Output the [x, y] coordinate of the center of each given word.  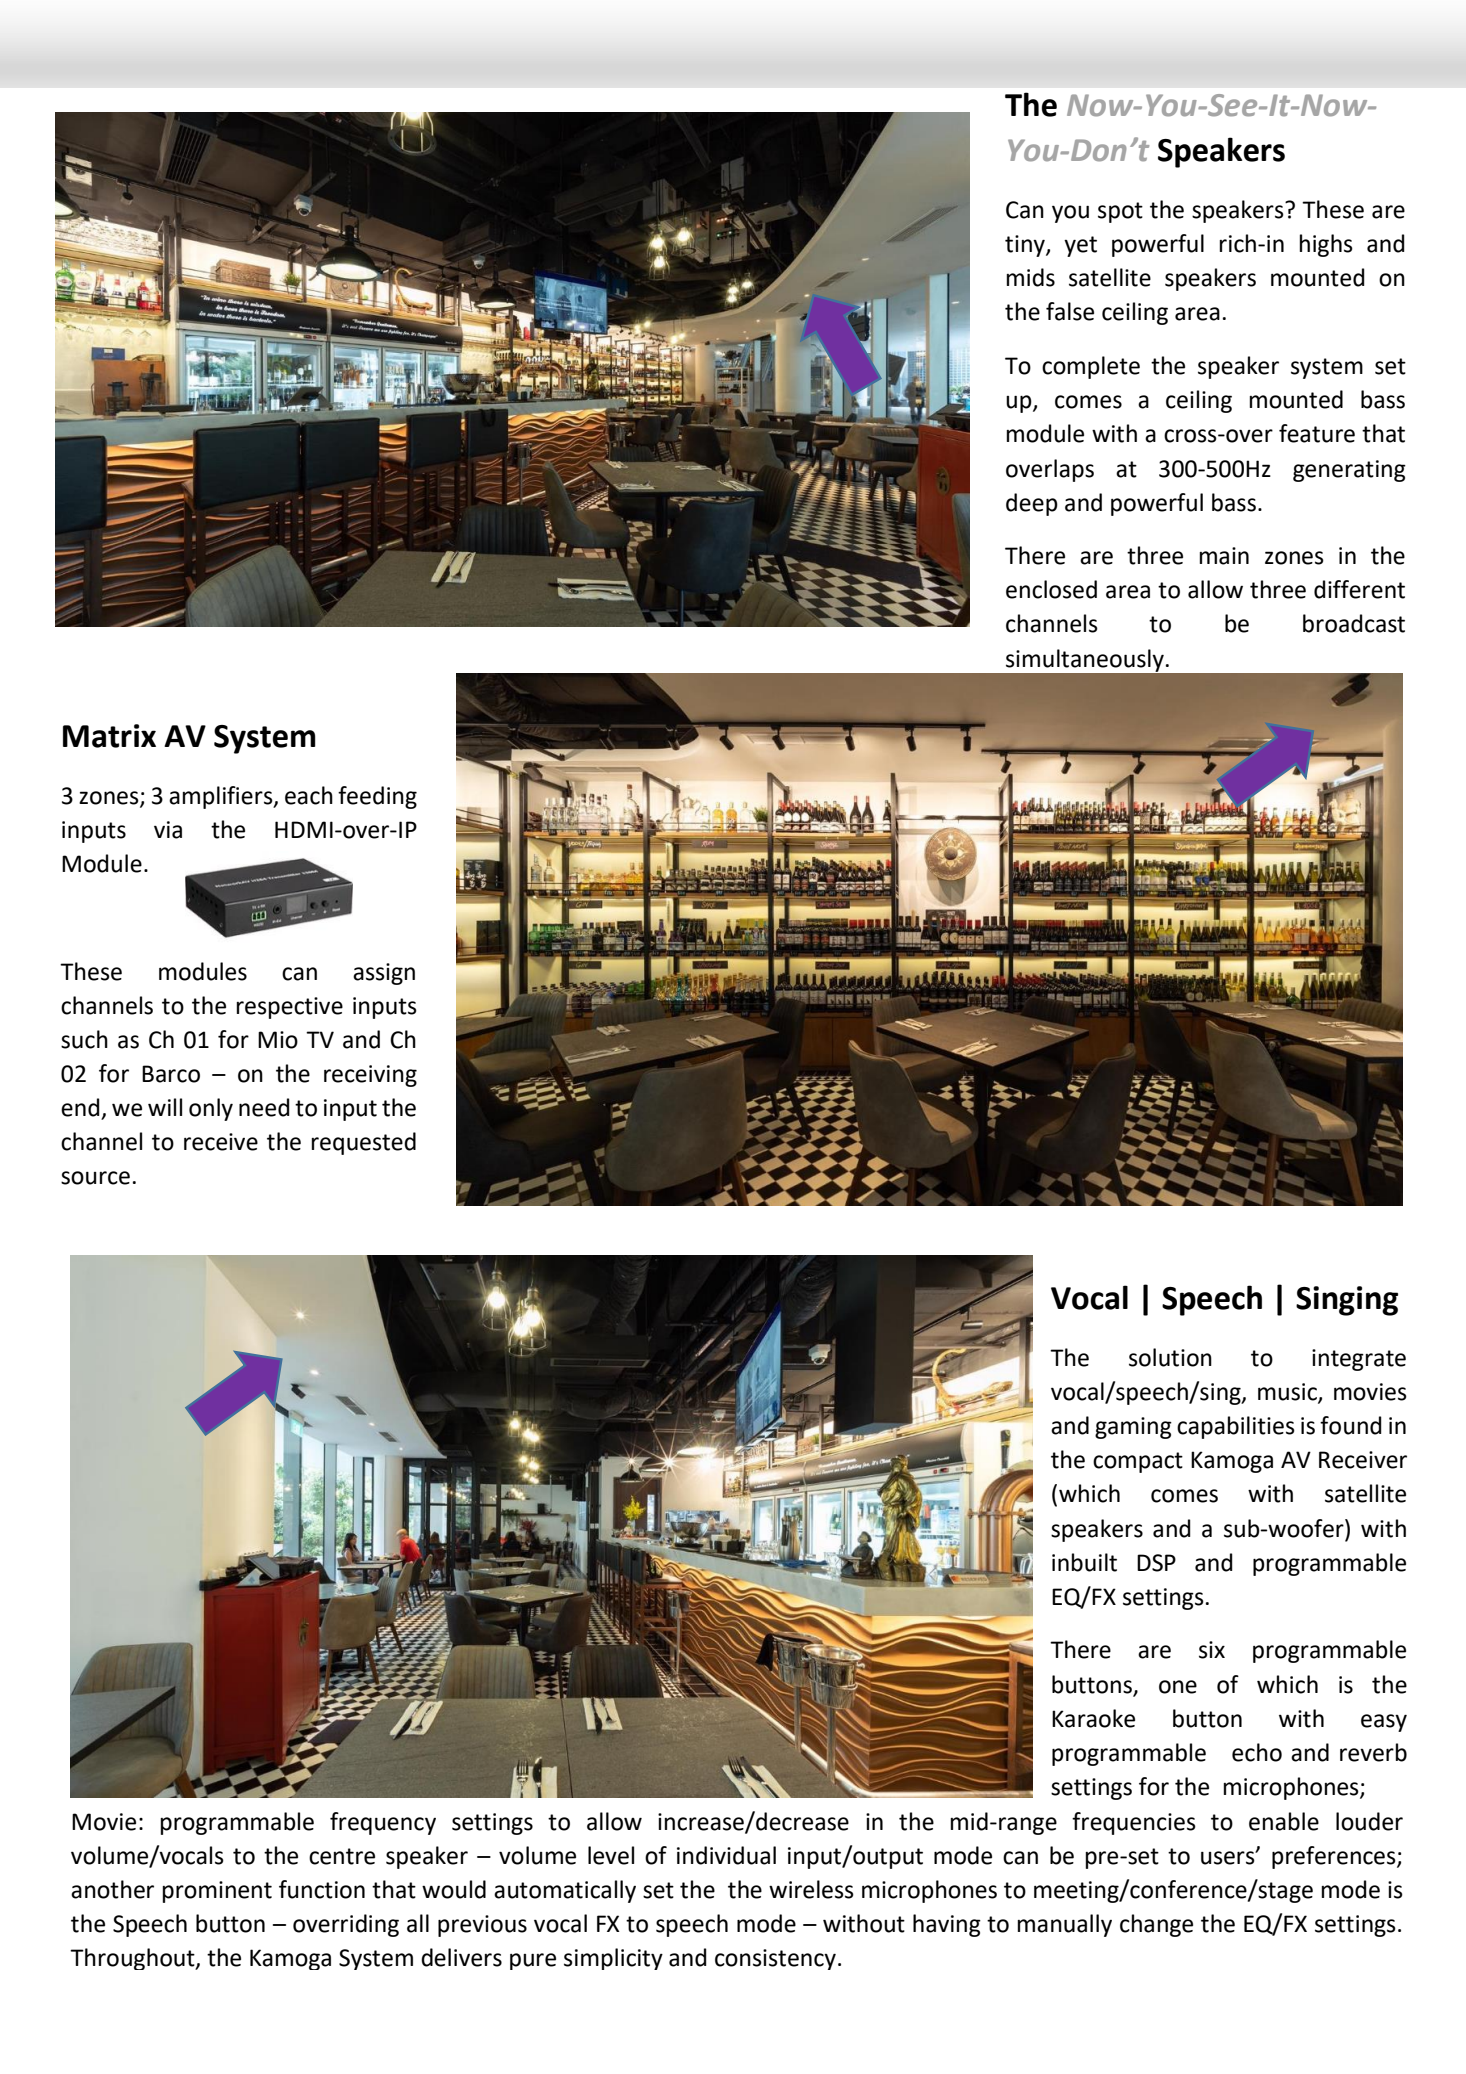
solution [1170, 1357]
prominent [217, 1892]
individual [726, 1855]
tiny [1026, 246]
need [264, 1107]
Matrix [109, 736]
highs [1326, 245]
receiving [370, 1076]
